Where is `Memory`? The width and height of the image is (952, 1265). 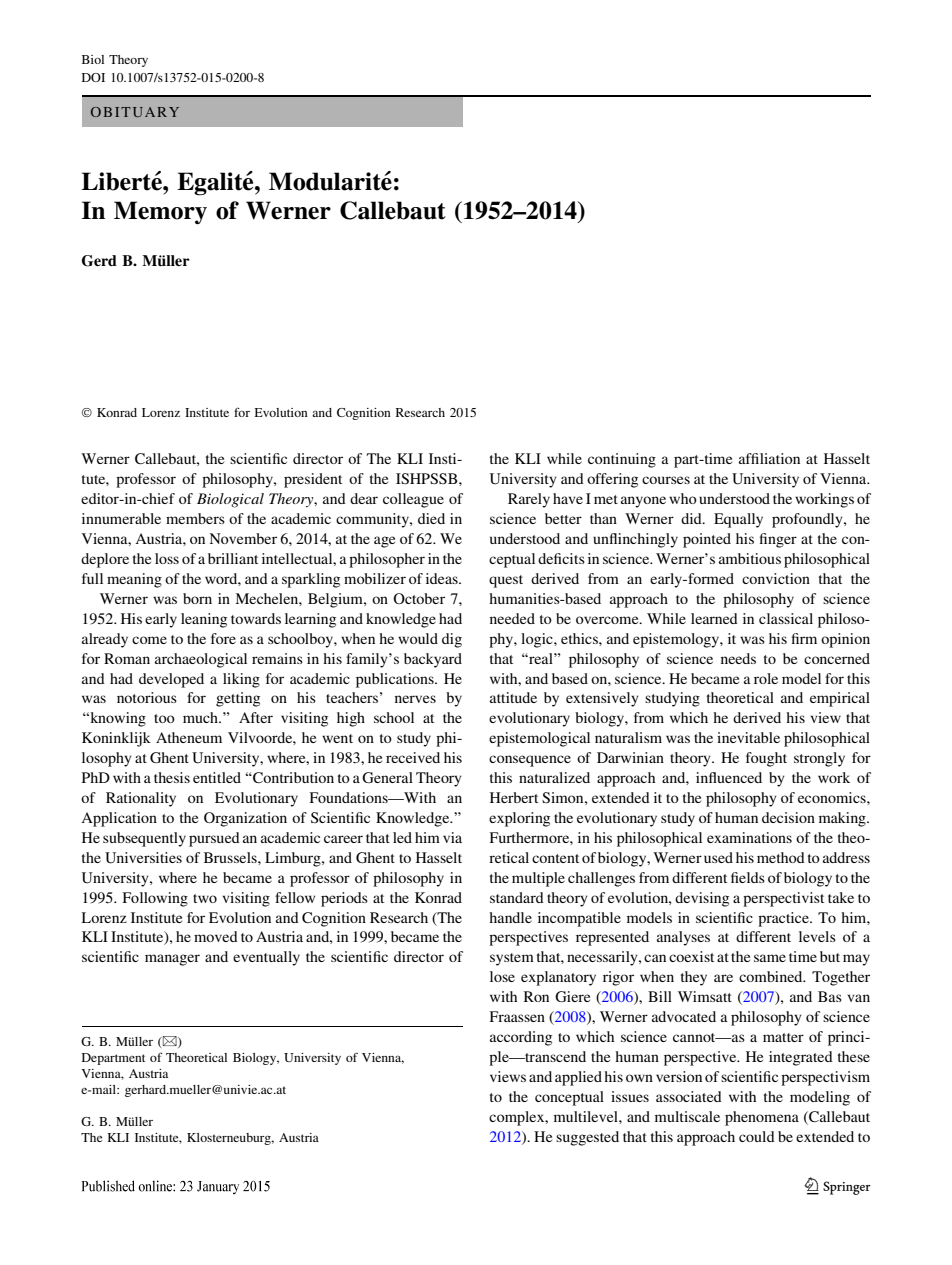 Memory is located at coordinates (160, 213).
